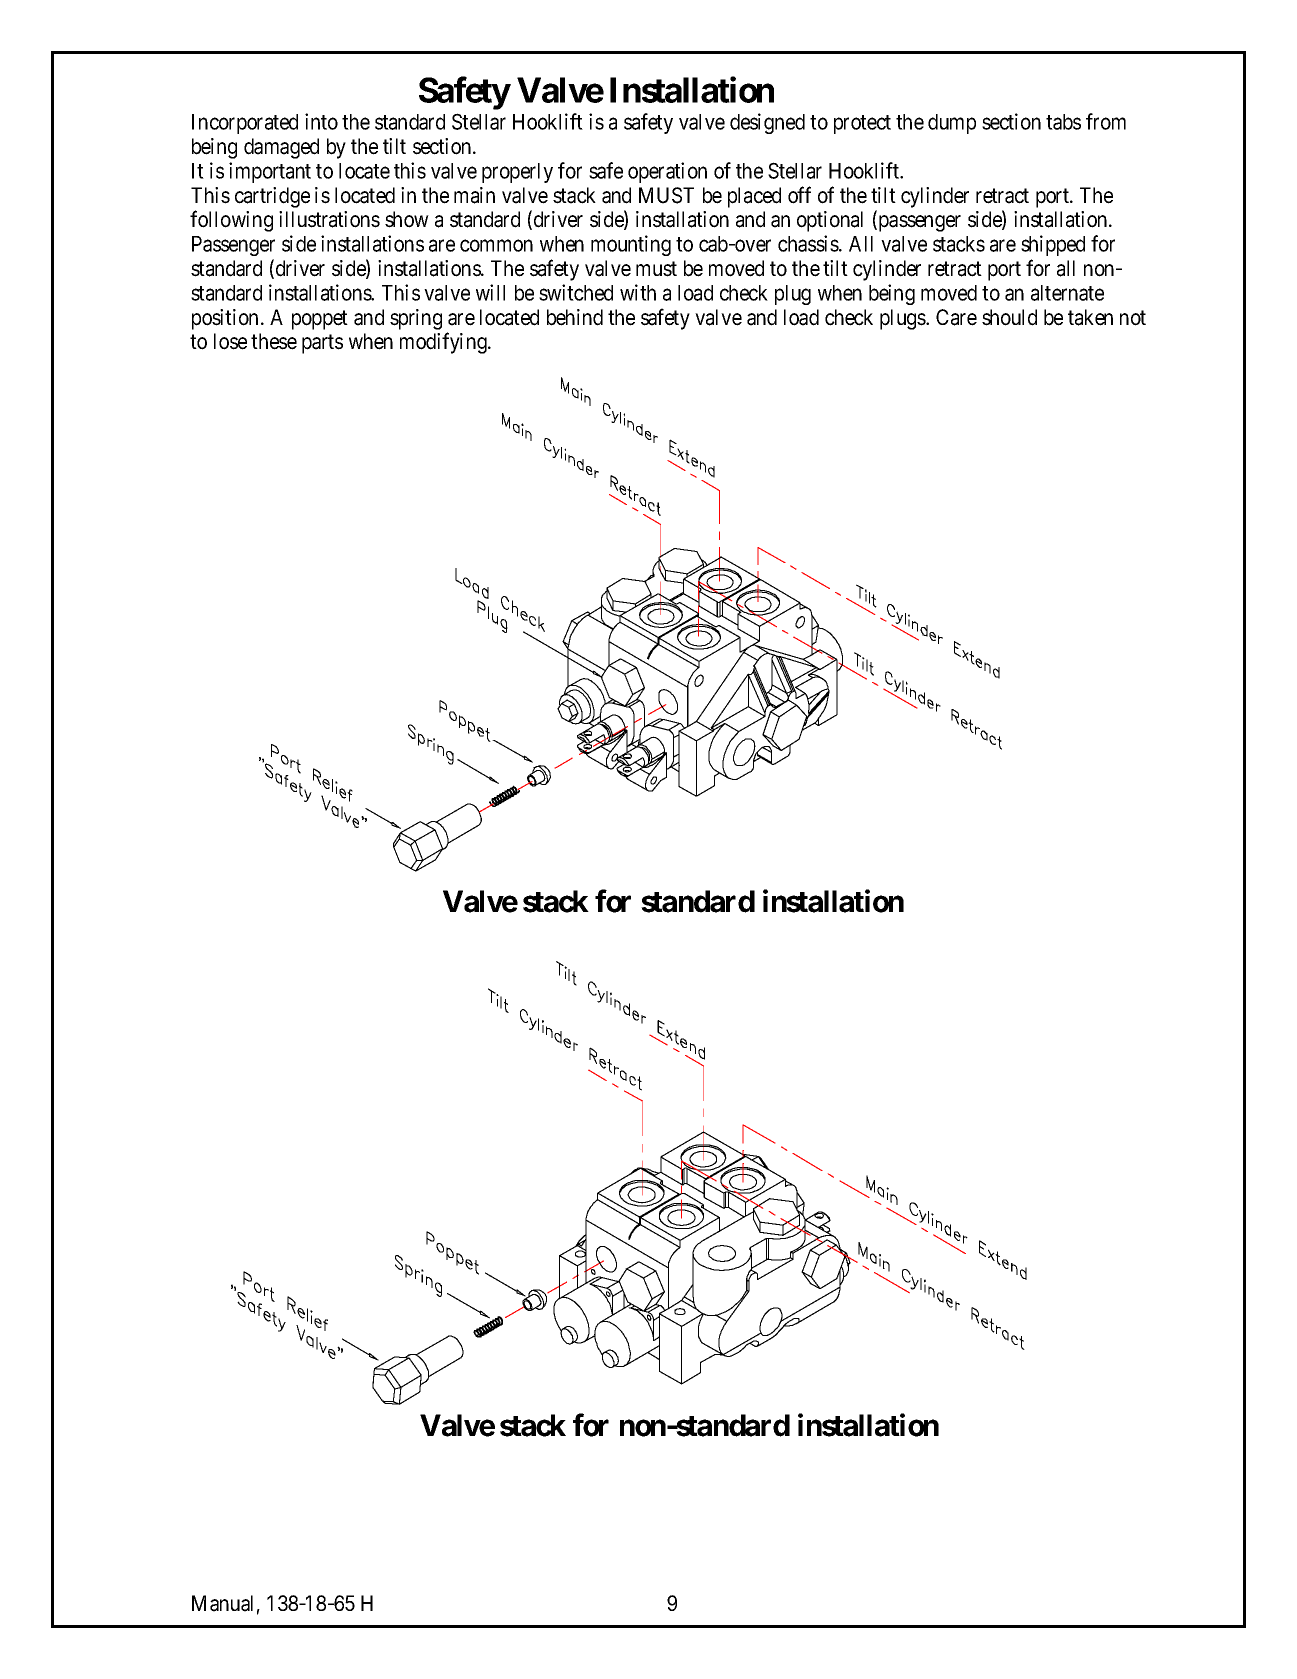 This screenshot has height=1679, width=1297. I want to click on designed, so click(767, 123).
